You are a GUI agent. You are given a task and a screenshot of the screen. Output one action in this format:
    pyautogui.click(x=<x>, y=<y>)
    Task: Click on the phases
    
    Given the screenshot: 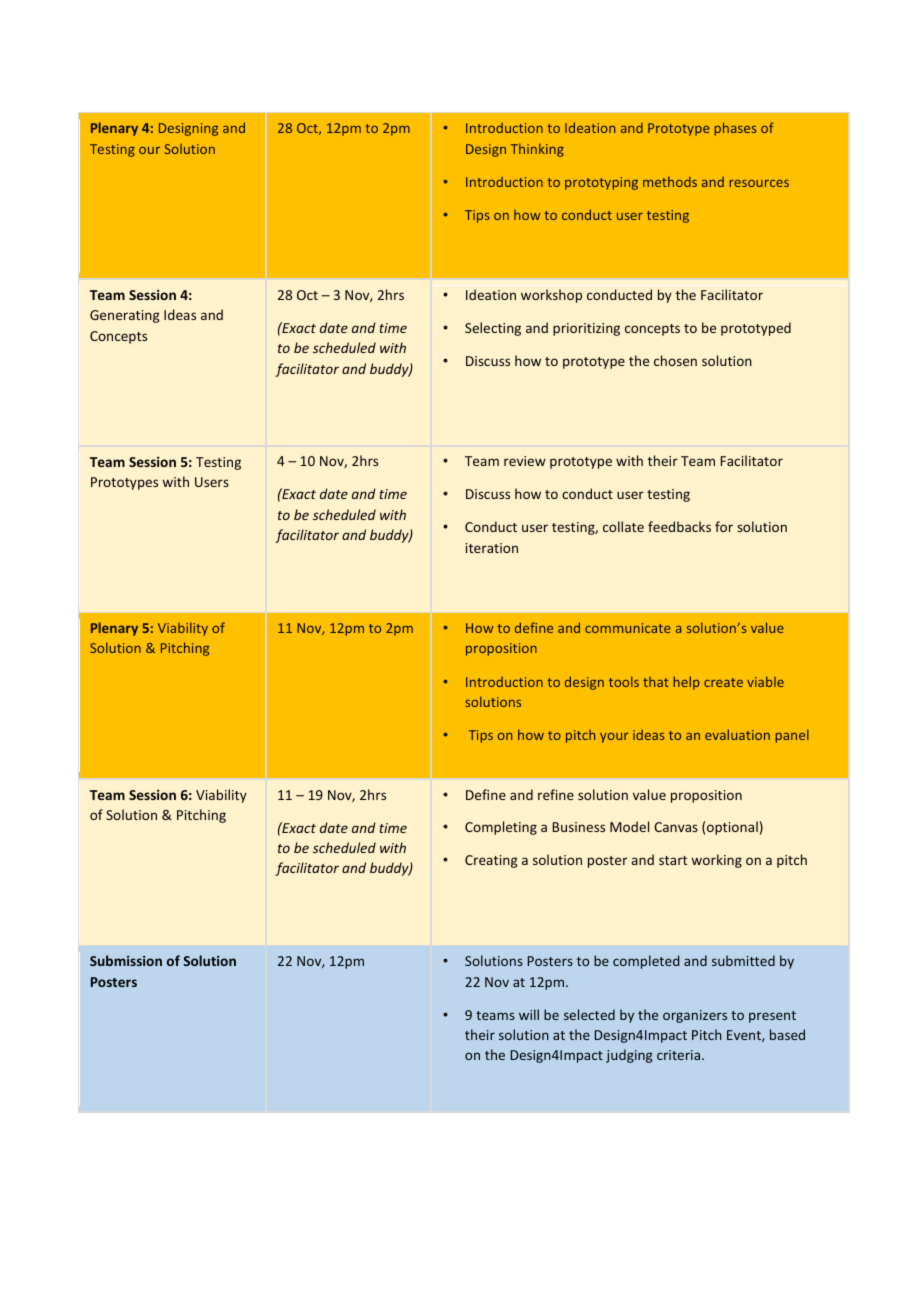 What is the action you would take?
    pyautogui.click(x=735, y=129)
